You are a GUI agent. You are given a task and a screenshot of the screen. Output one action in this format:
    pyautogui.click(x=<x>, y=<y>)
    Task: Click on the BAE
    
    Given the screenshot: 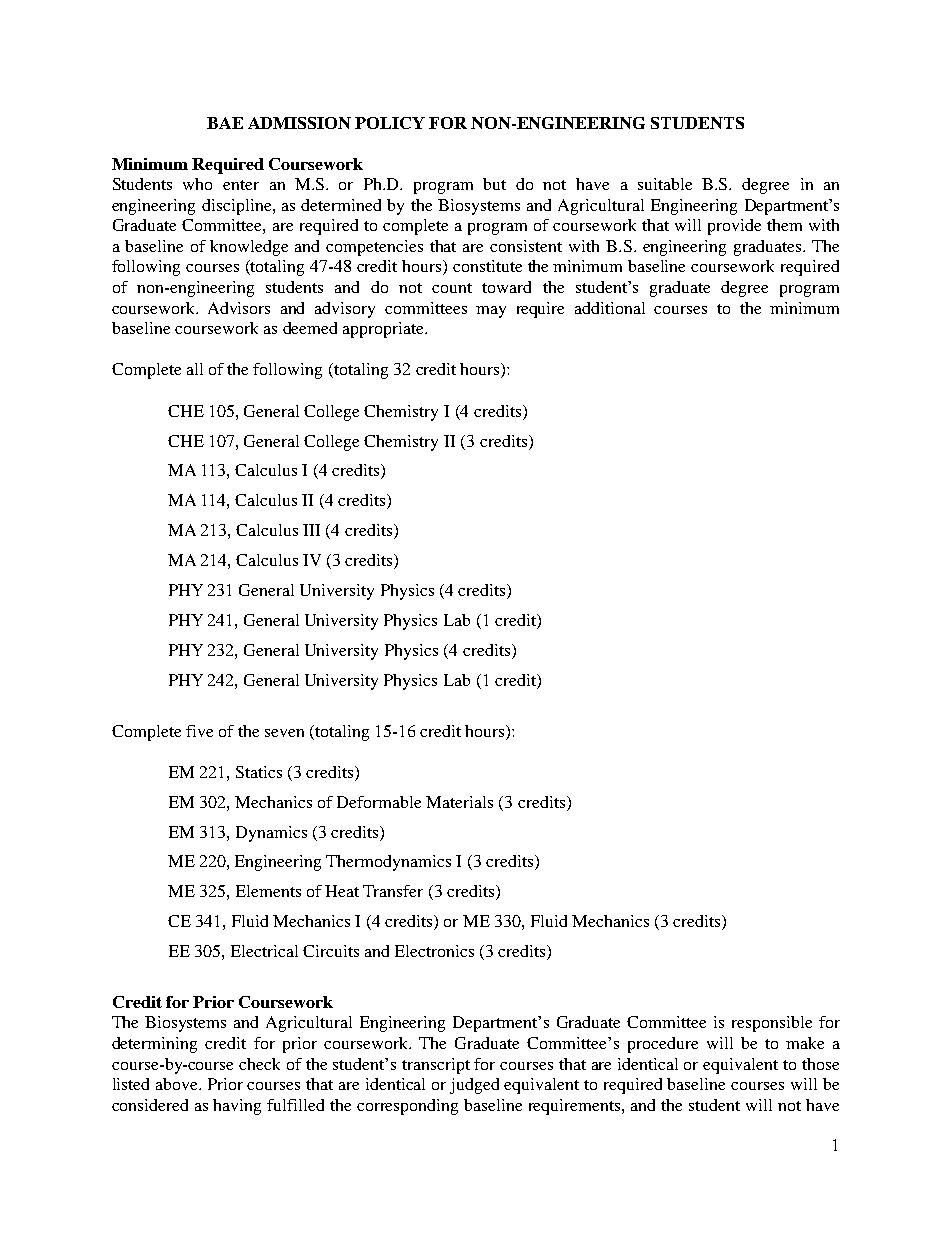 What is the action you would take?
    pyautogui.click(x=225, y=123)
